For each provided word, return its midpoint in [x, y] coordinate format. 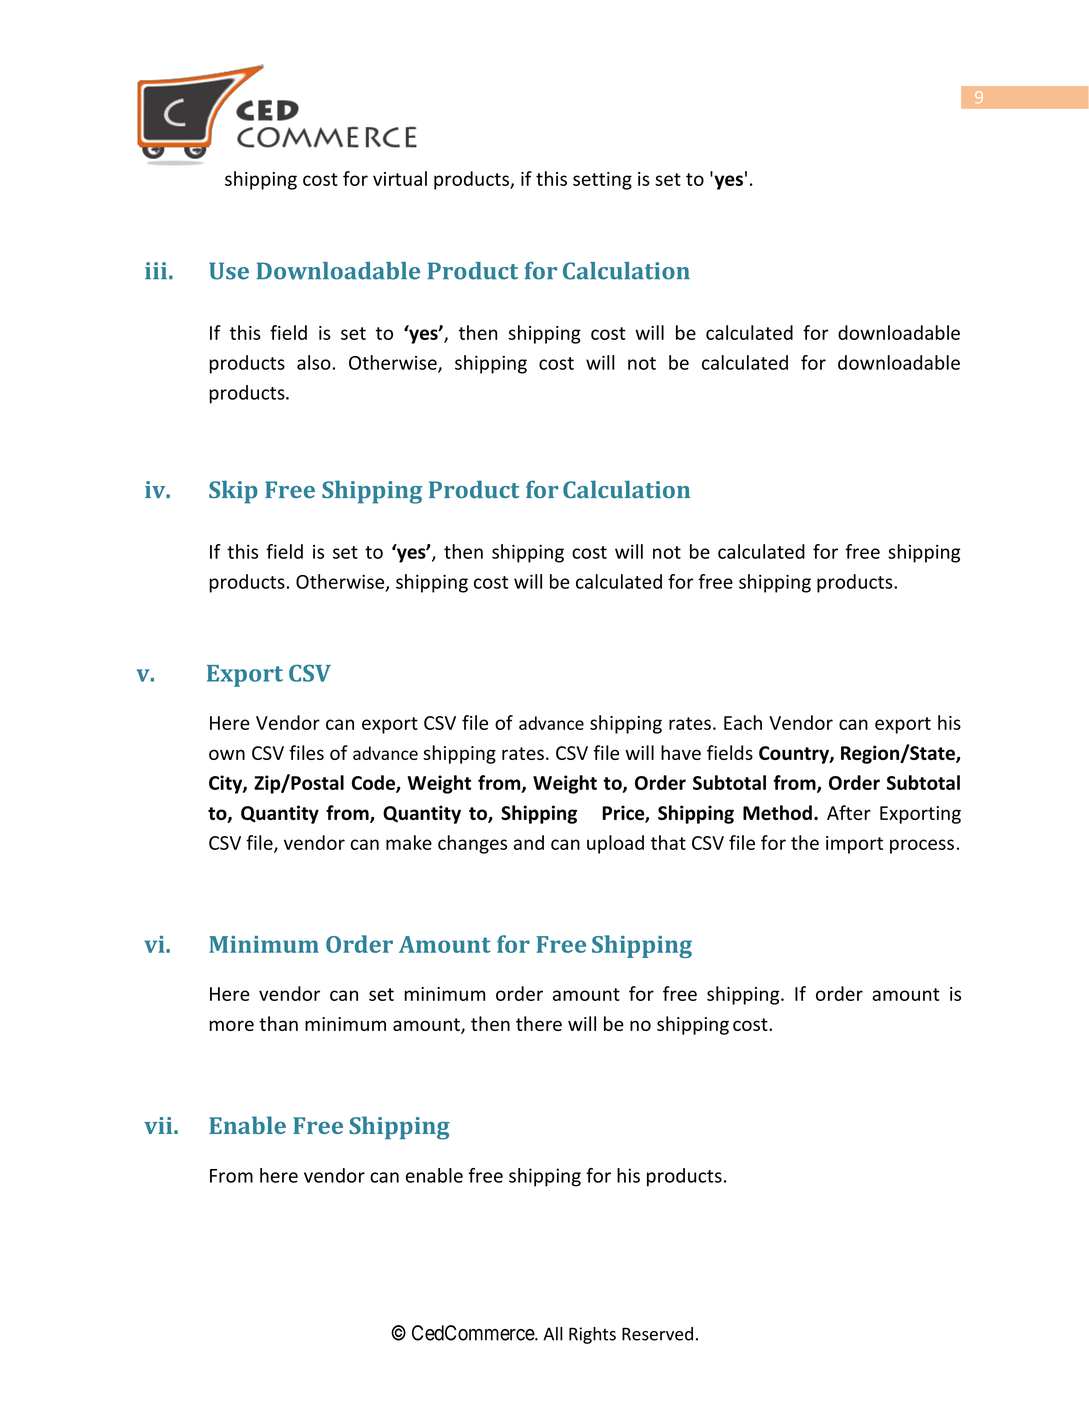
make [409, 842]
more [231, 1025]
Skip [233, 492]
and [529, 842]
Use [229, 271]
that [668, 842]
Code [374, 783]
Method [777, 812]
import [854, 845]
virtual [400, 178]
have [681, 752]
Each [743, 722]
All [553, 1334]
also [314, 362]
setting [602, 181]
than [278, 1023]
